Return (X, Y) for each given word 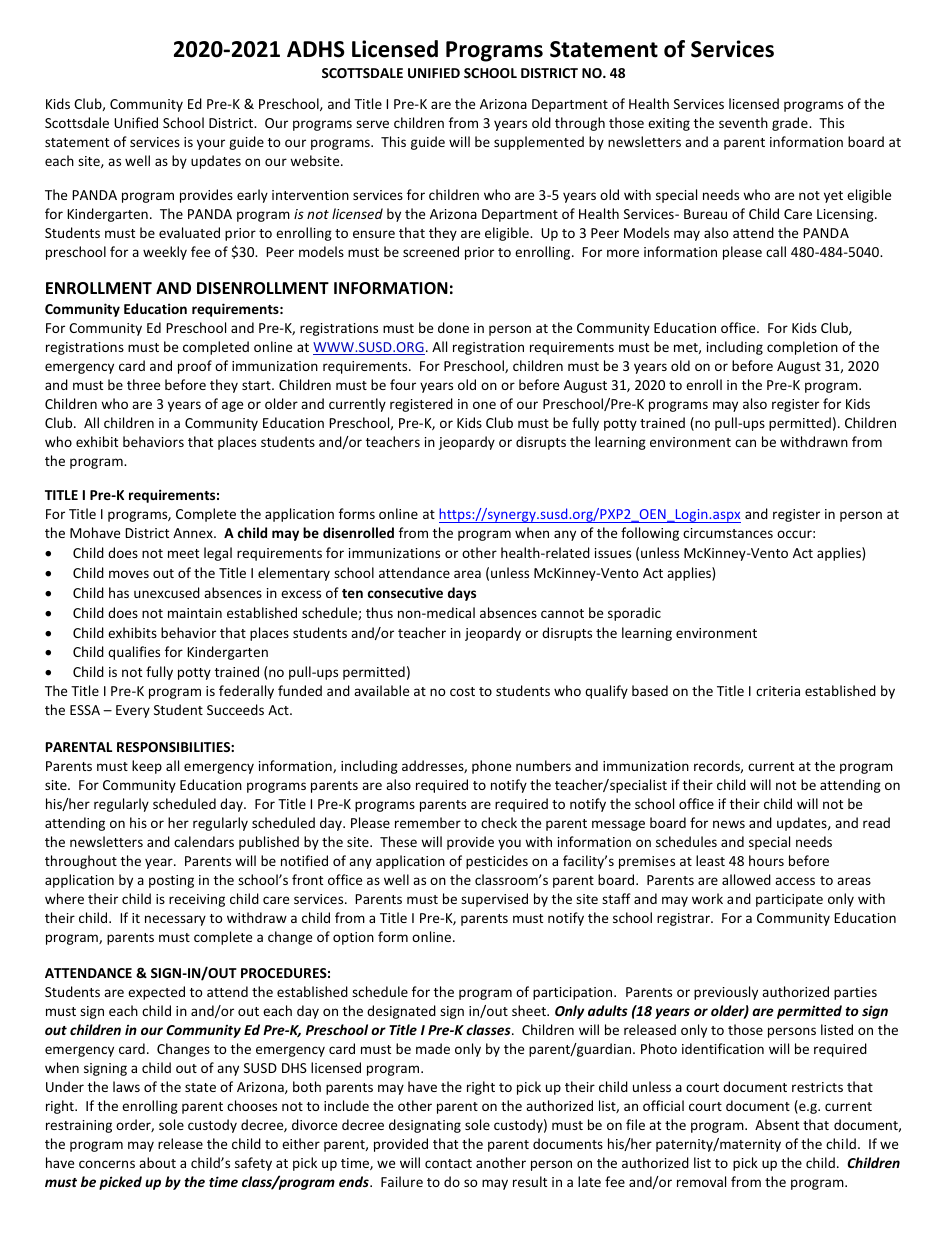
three (143, 384)
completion (802, 348)
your (211, 144)
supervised (494, 900)
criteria (778, 691)
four (403, 384)
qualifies (134, 653)
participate (789, 900)
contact (448, 1163)
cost (462, 691)
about (157, 1162)
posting (171, 881)
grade (791, 124)
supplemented (539, 143)
